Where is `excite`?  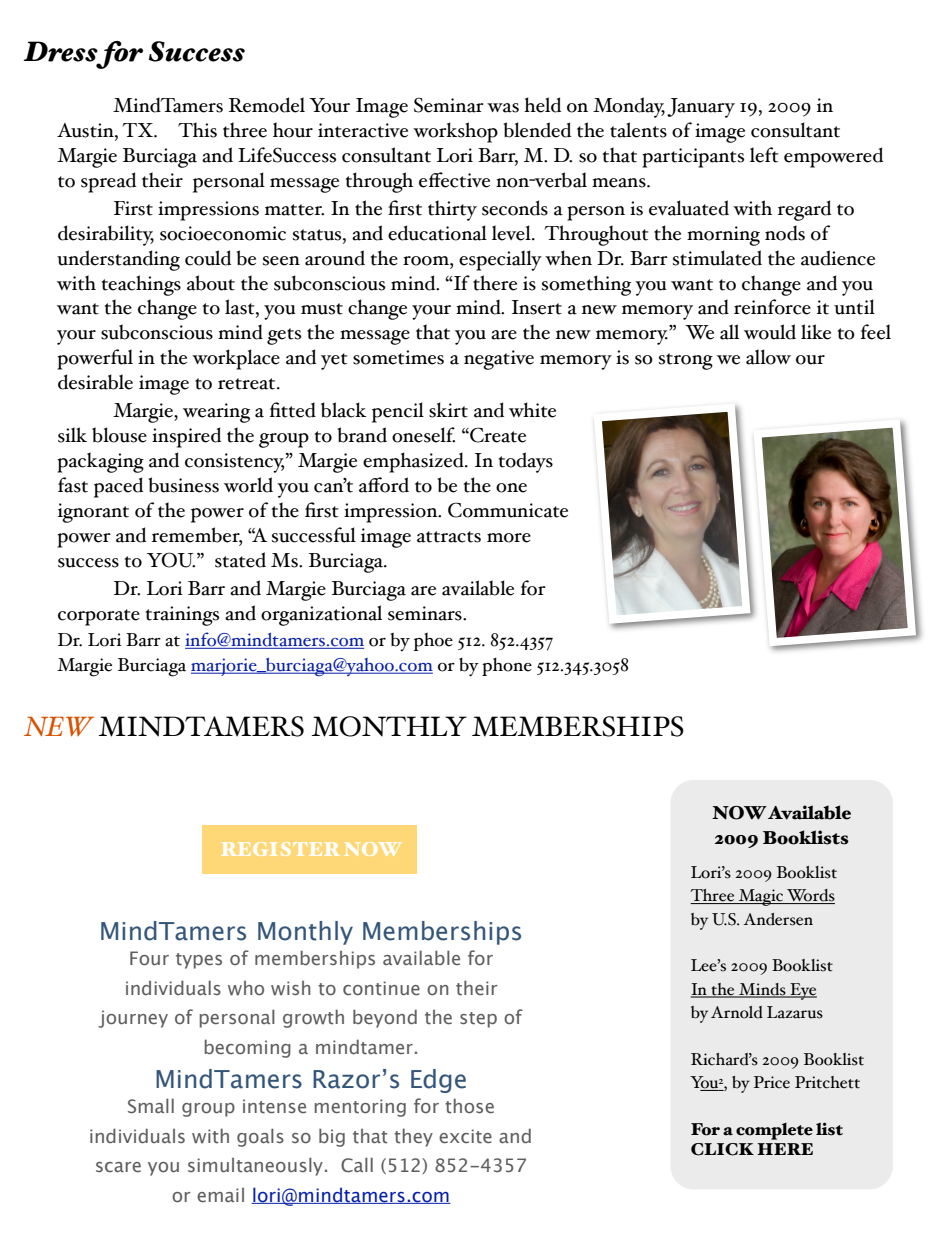 excite is located at coordinates (465, 1136).
